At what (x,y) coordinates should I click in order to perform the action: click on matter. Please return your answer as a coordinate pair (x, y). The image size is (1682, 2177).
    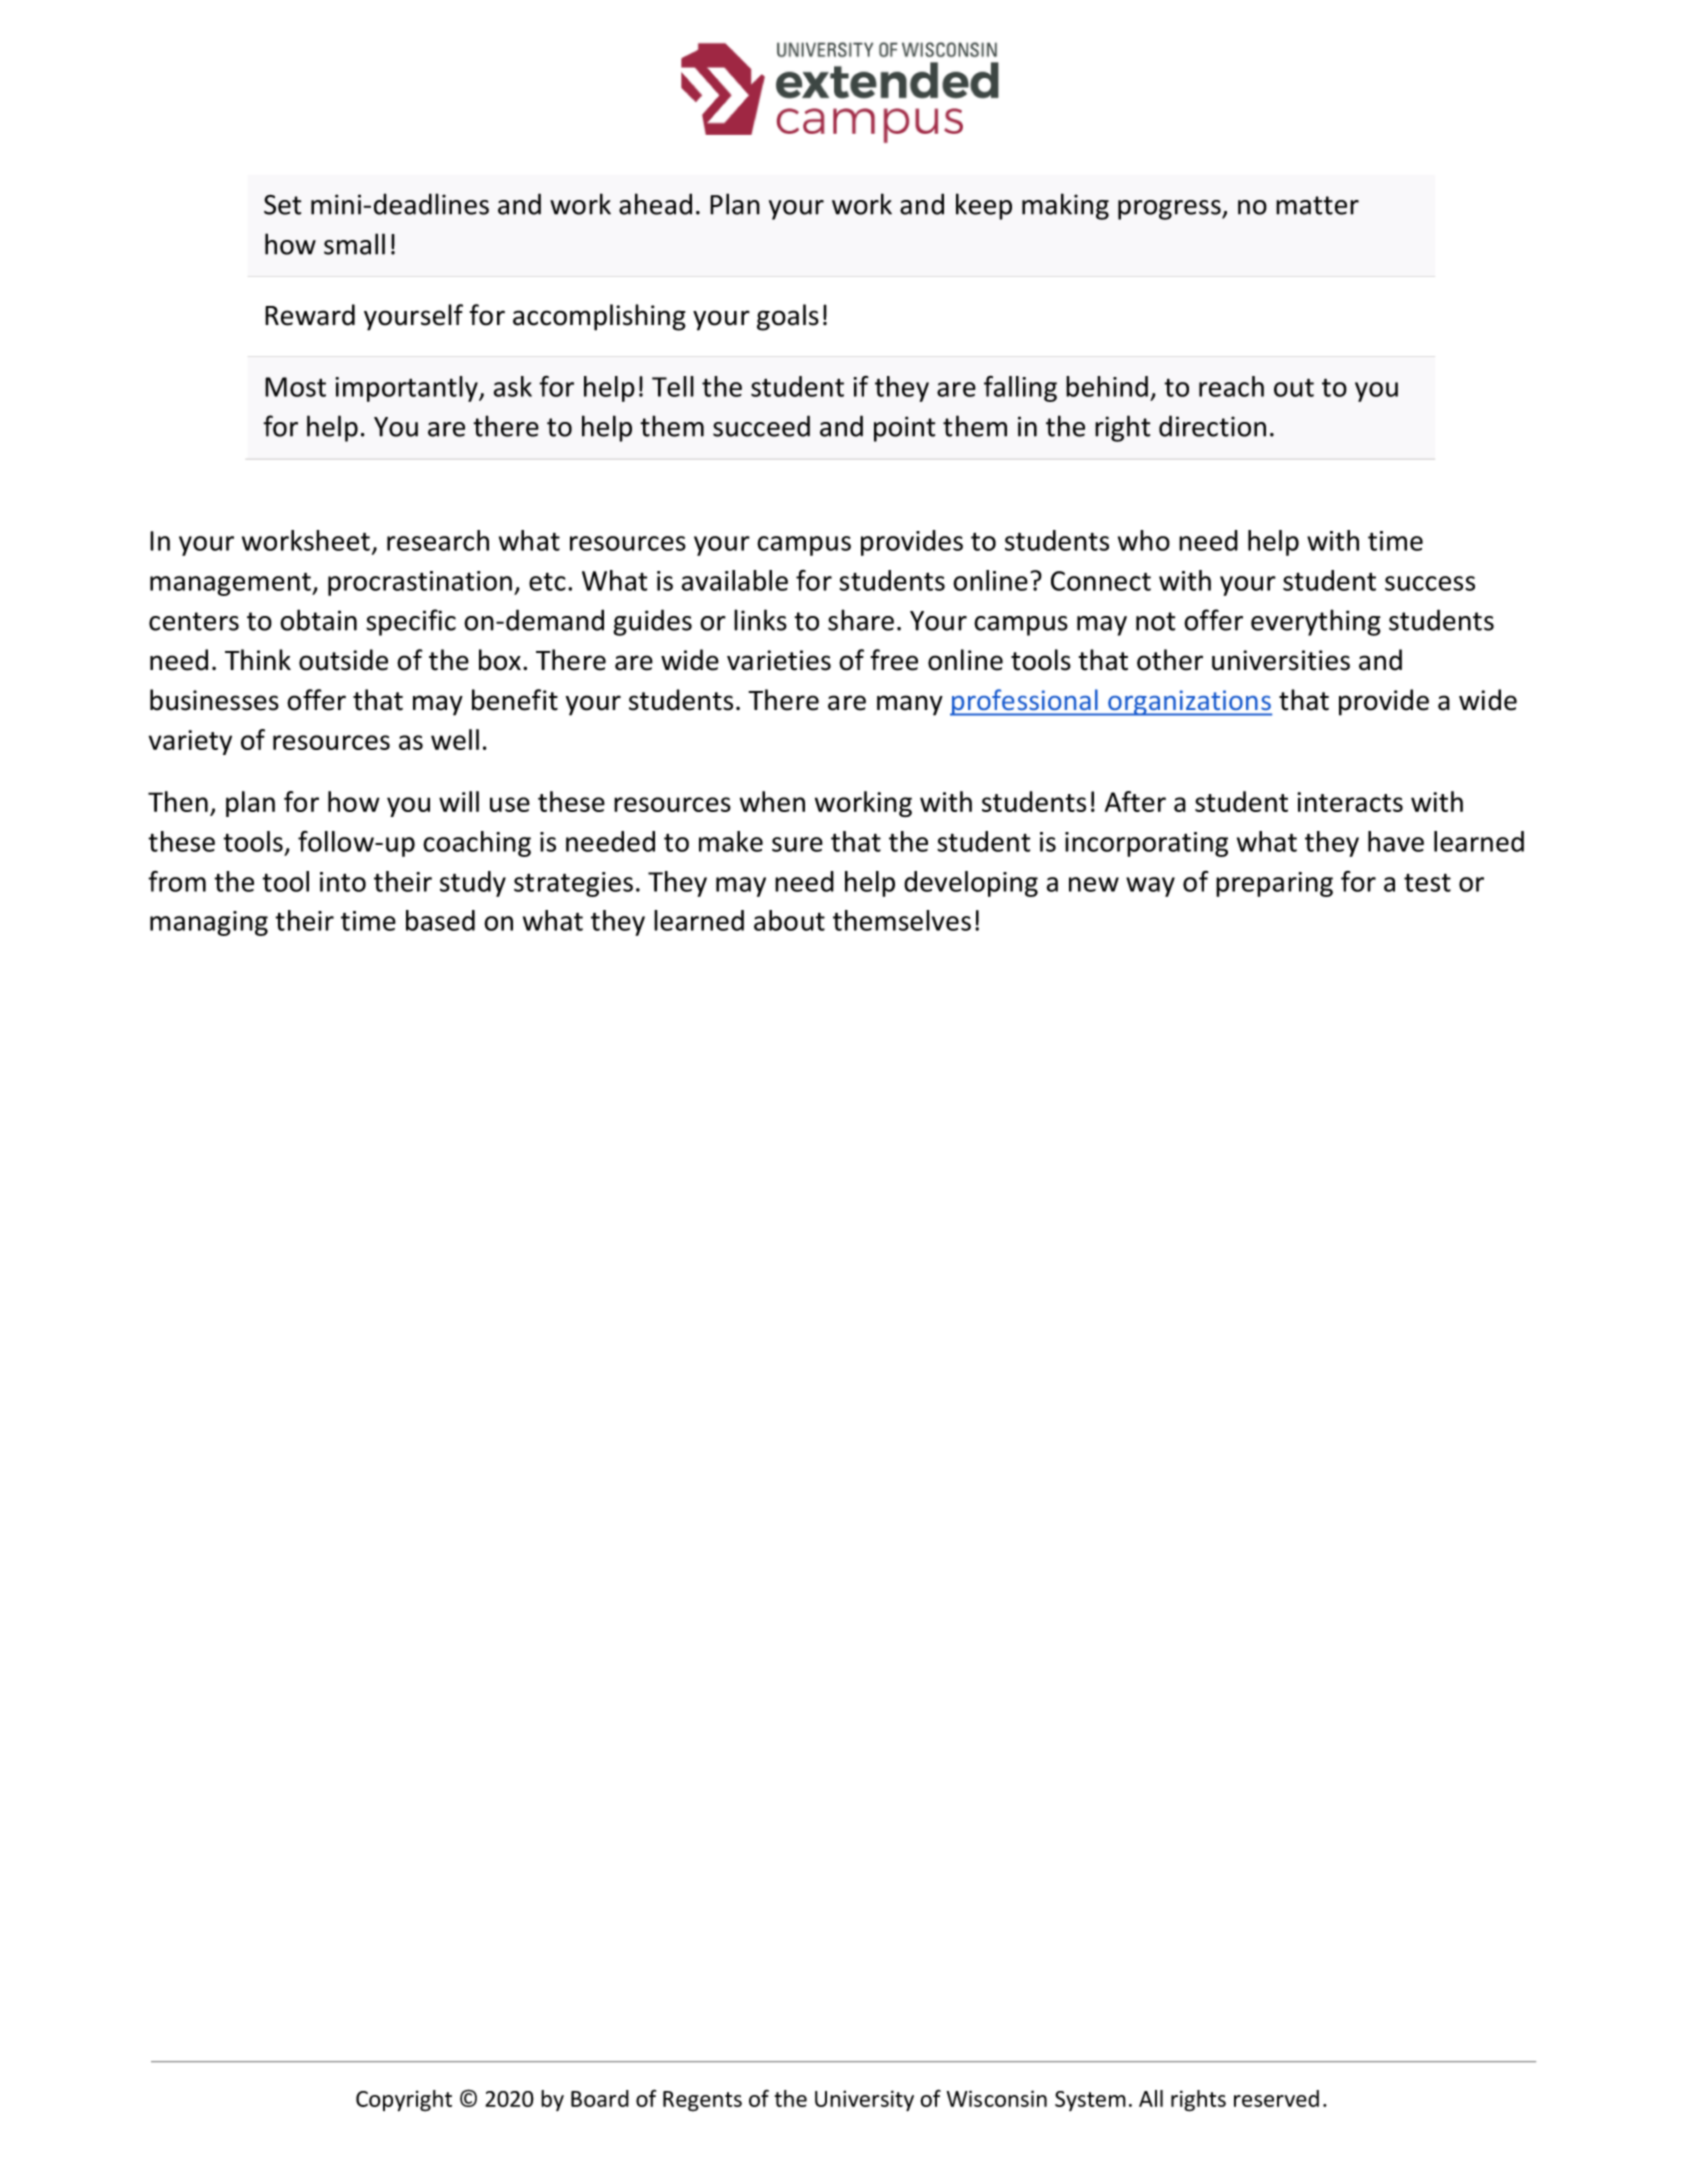
    Looking at the image, I should click on (1317, 205).
